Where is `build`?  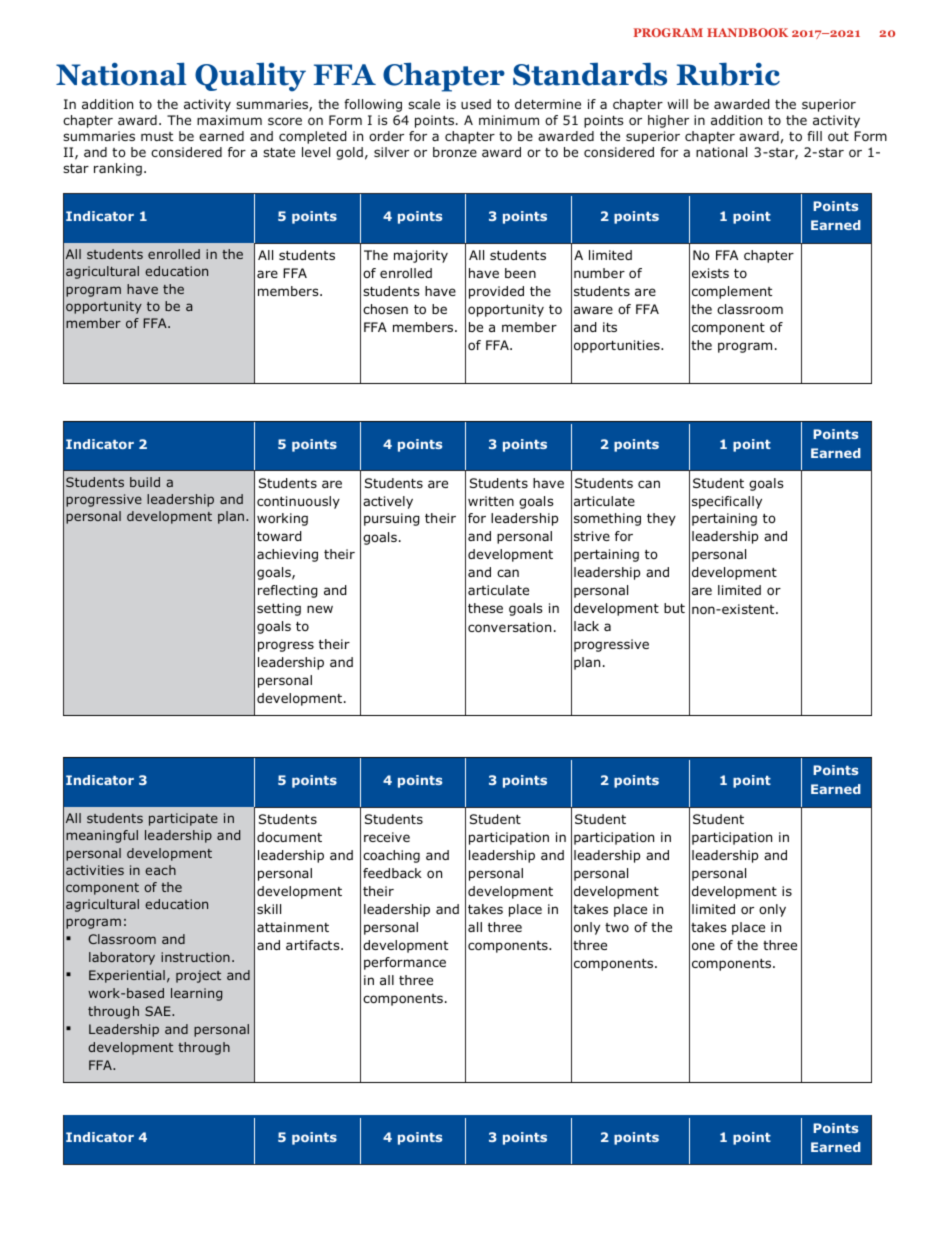 build is located at coordinates (145, 482).
